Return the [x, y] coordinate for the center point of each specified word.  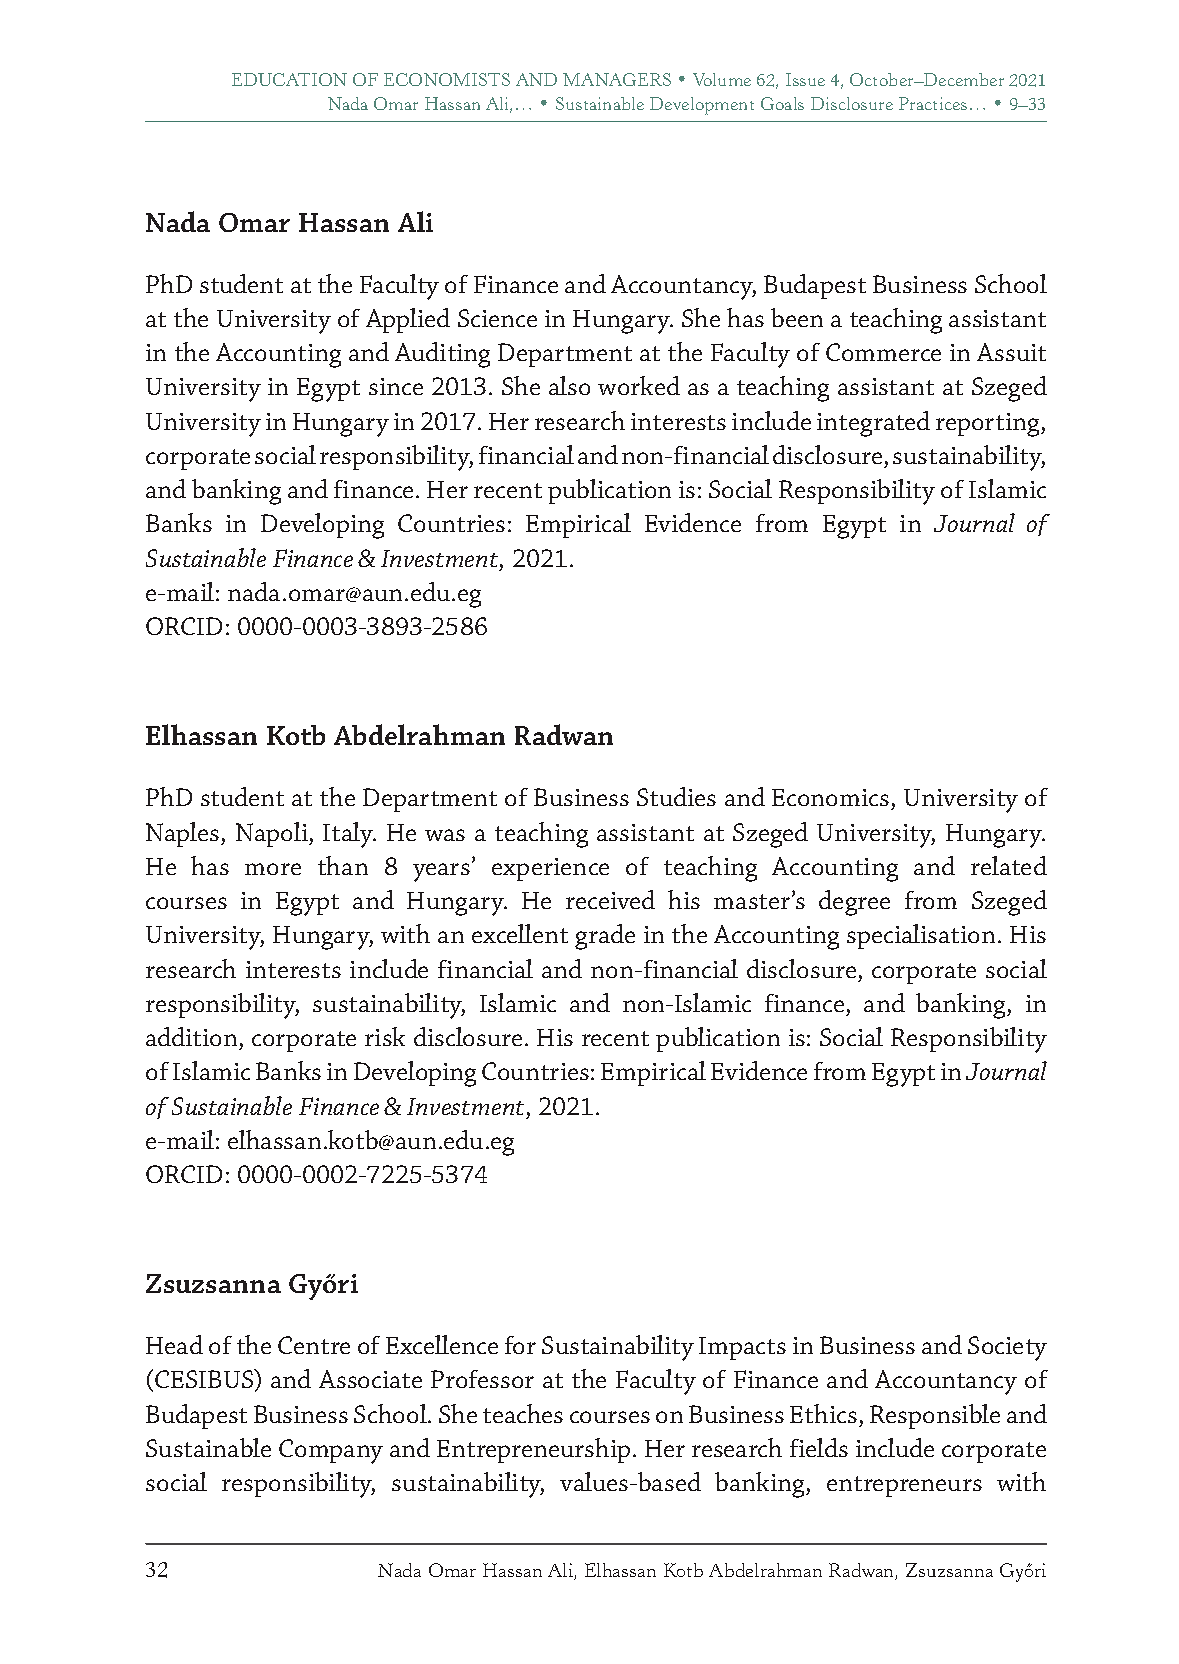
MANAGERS [617, 79]
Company [331, 1451]
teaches [523, 1413]
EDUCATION [289, 79]
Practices [933, 103]
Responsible [935, 1416]
